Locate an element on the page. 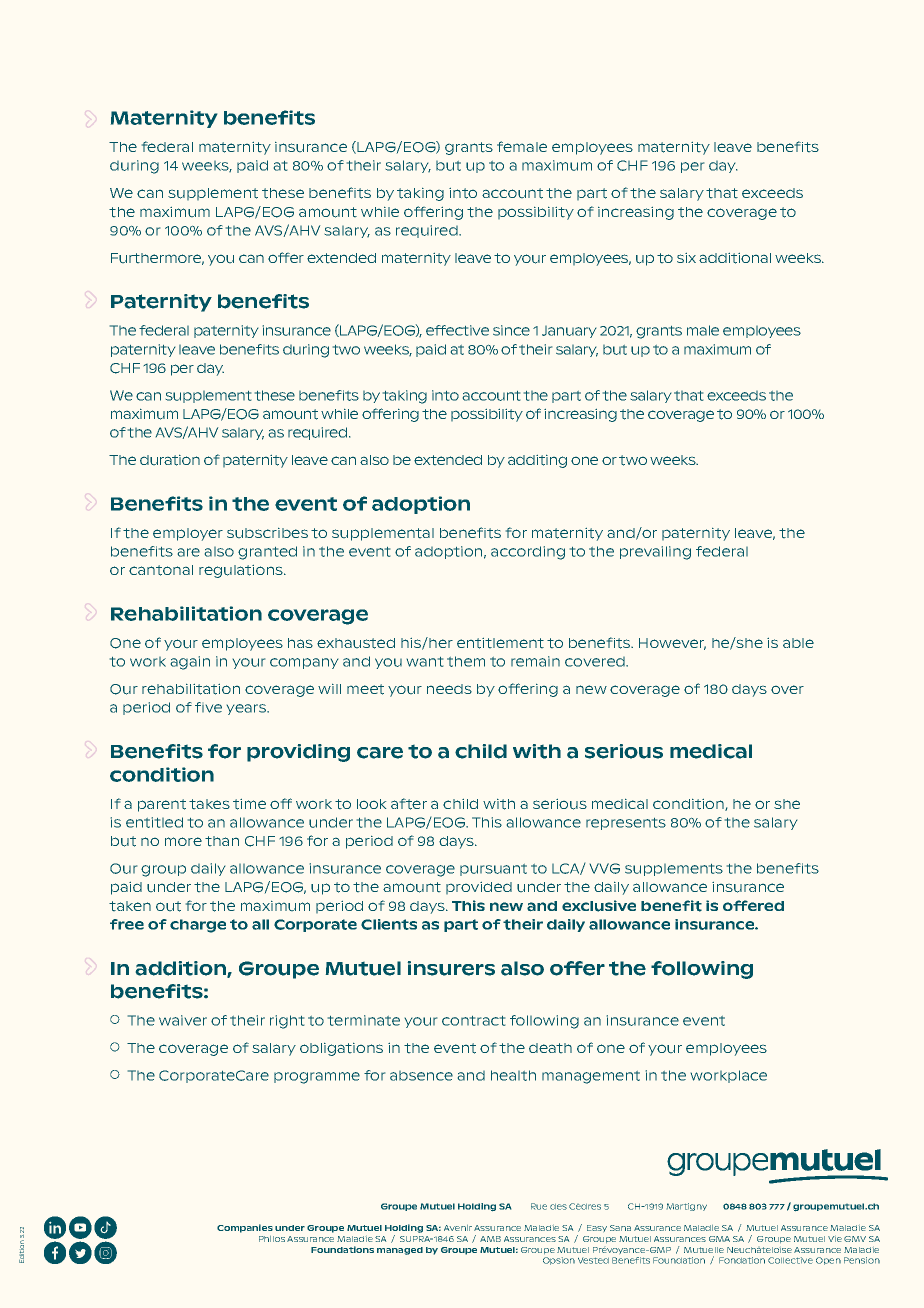 The image size is (924, 1308). employer is located at coordinates (188, 534).
